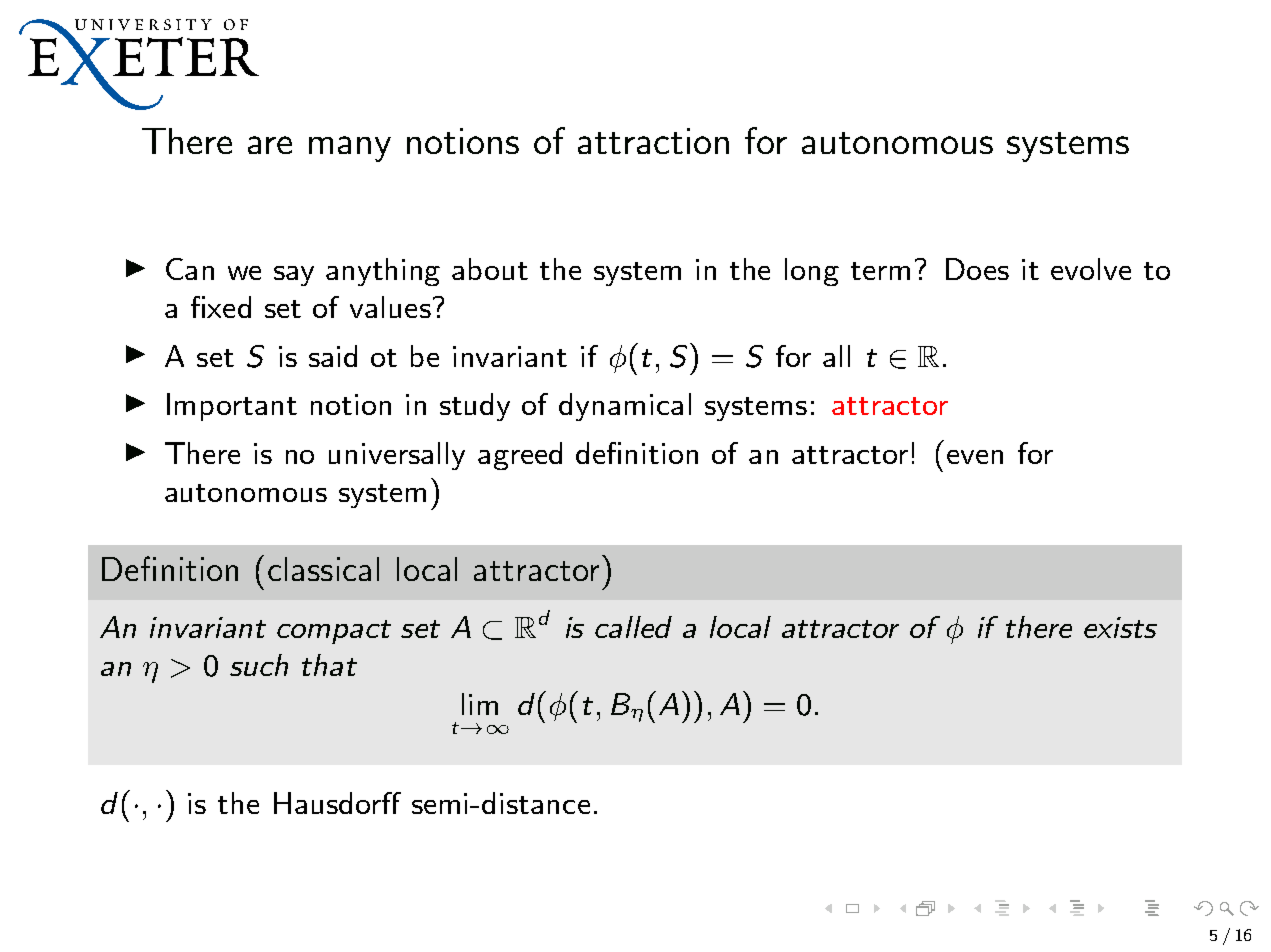 The height and width of the image is (952, 1271). What do you see at coordinates (1120, 627) in the image?
I see `exists` at bounding box center [1120, 627].
